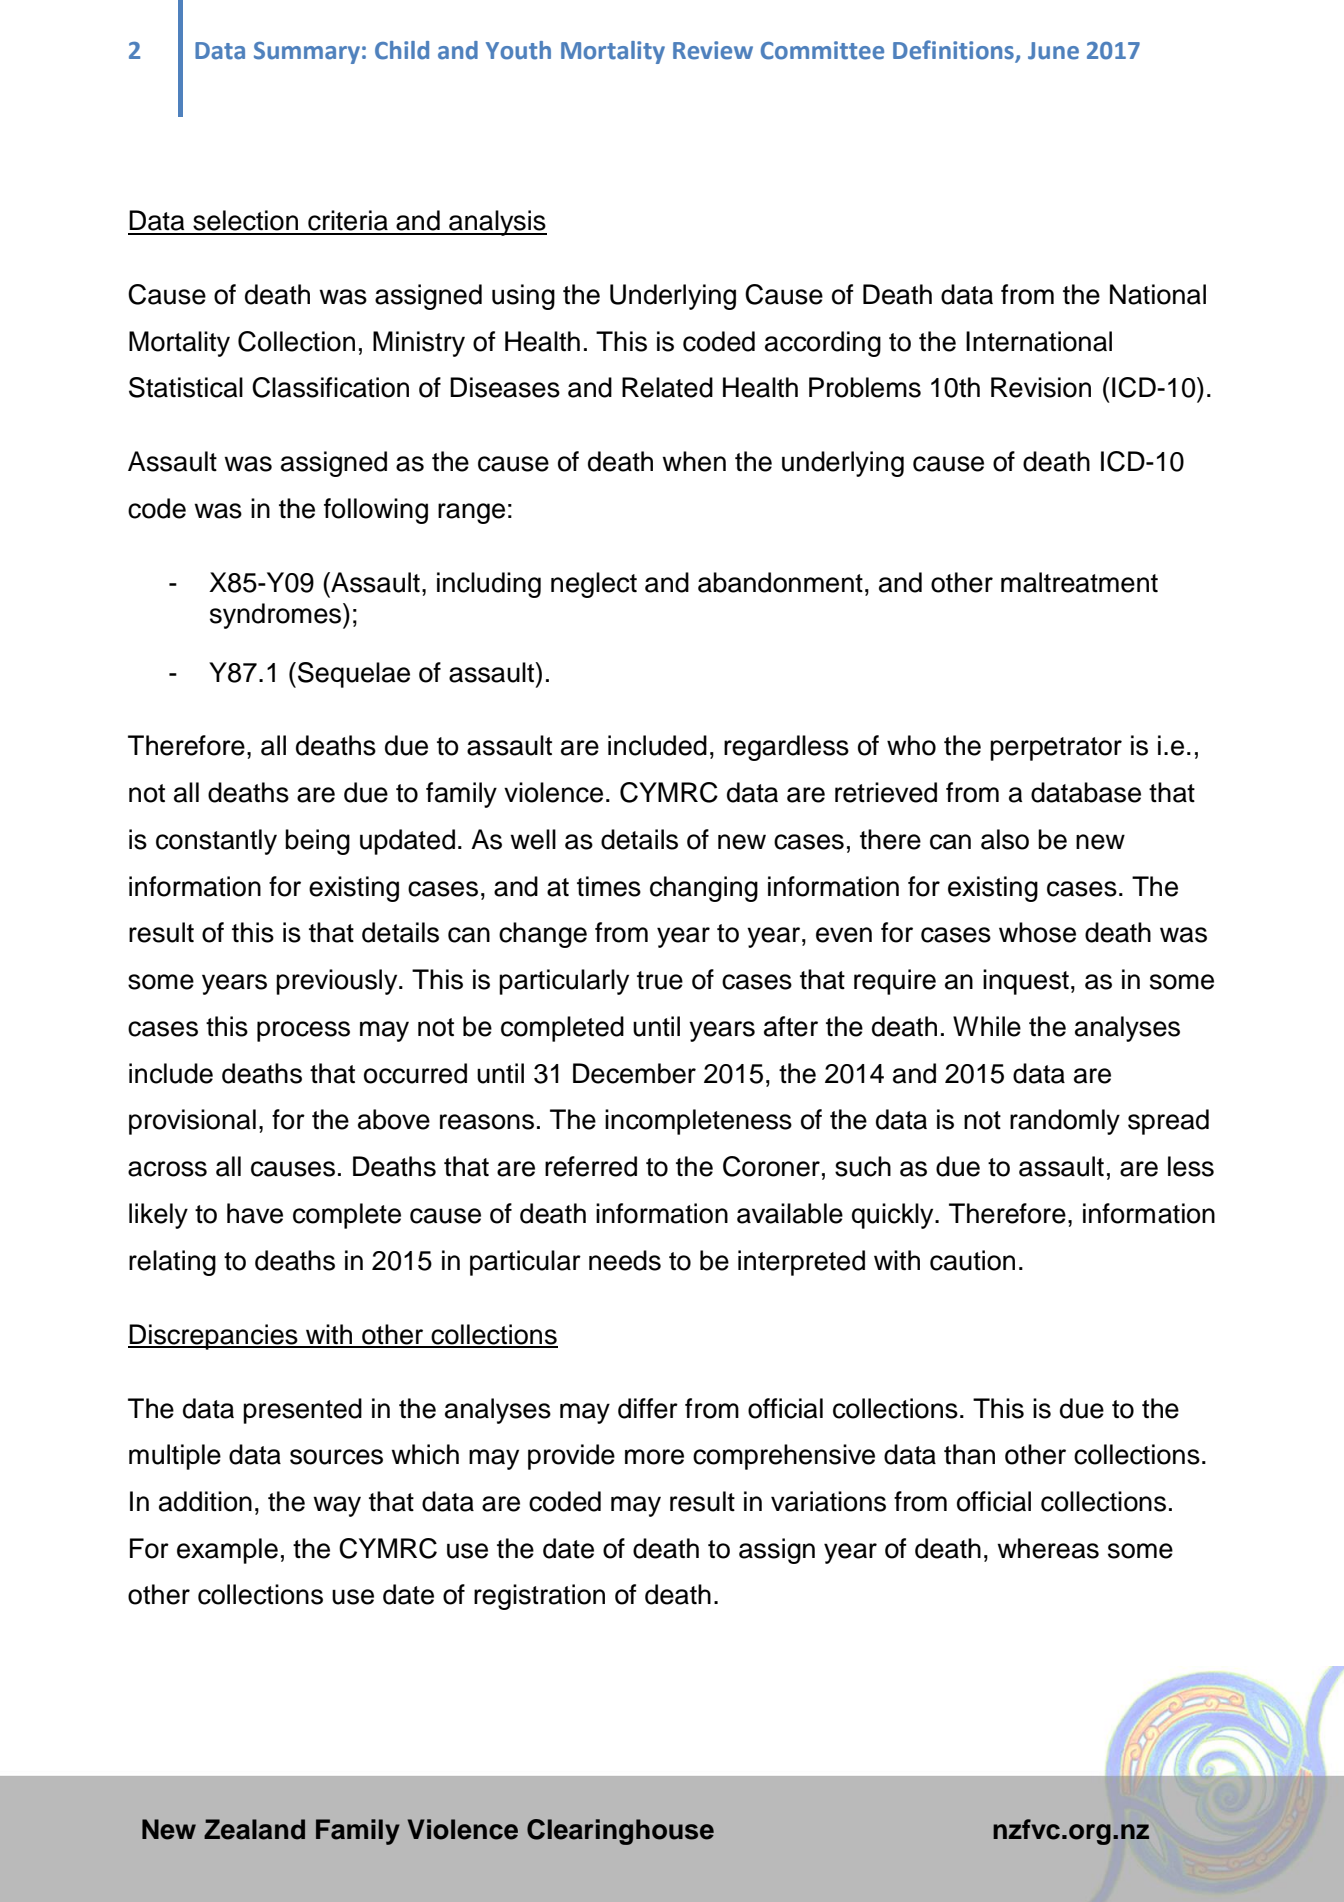 This screenshot has width=1344, height=1902. What do you see at coordinates (330, 387) in the screenshot?
I see `Classification` at bounding box center [330, 387].
